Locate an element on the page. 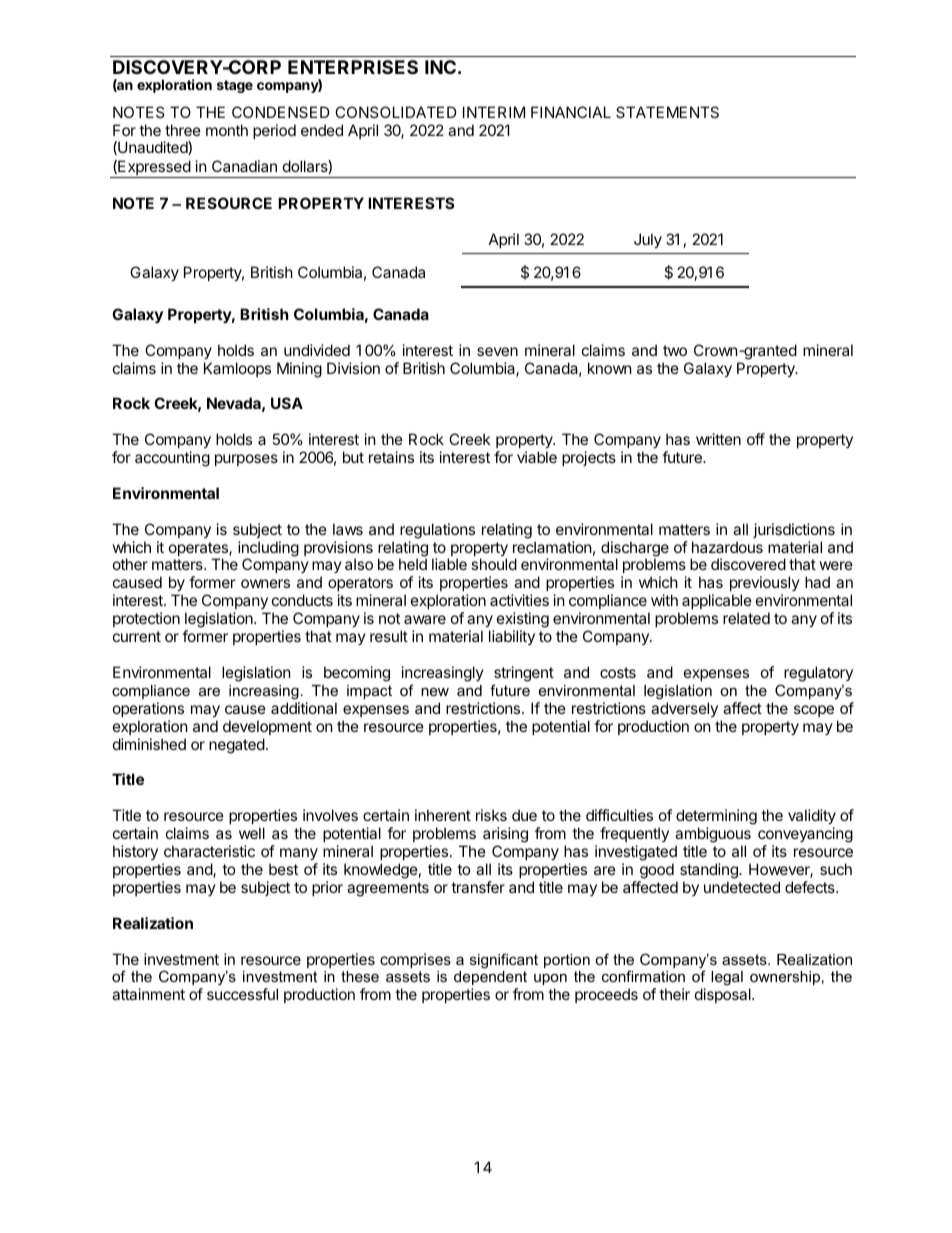 This page has height=1233, width=952. regulatory is located at coordinates (818, 674).
